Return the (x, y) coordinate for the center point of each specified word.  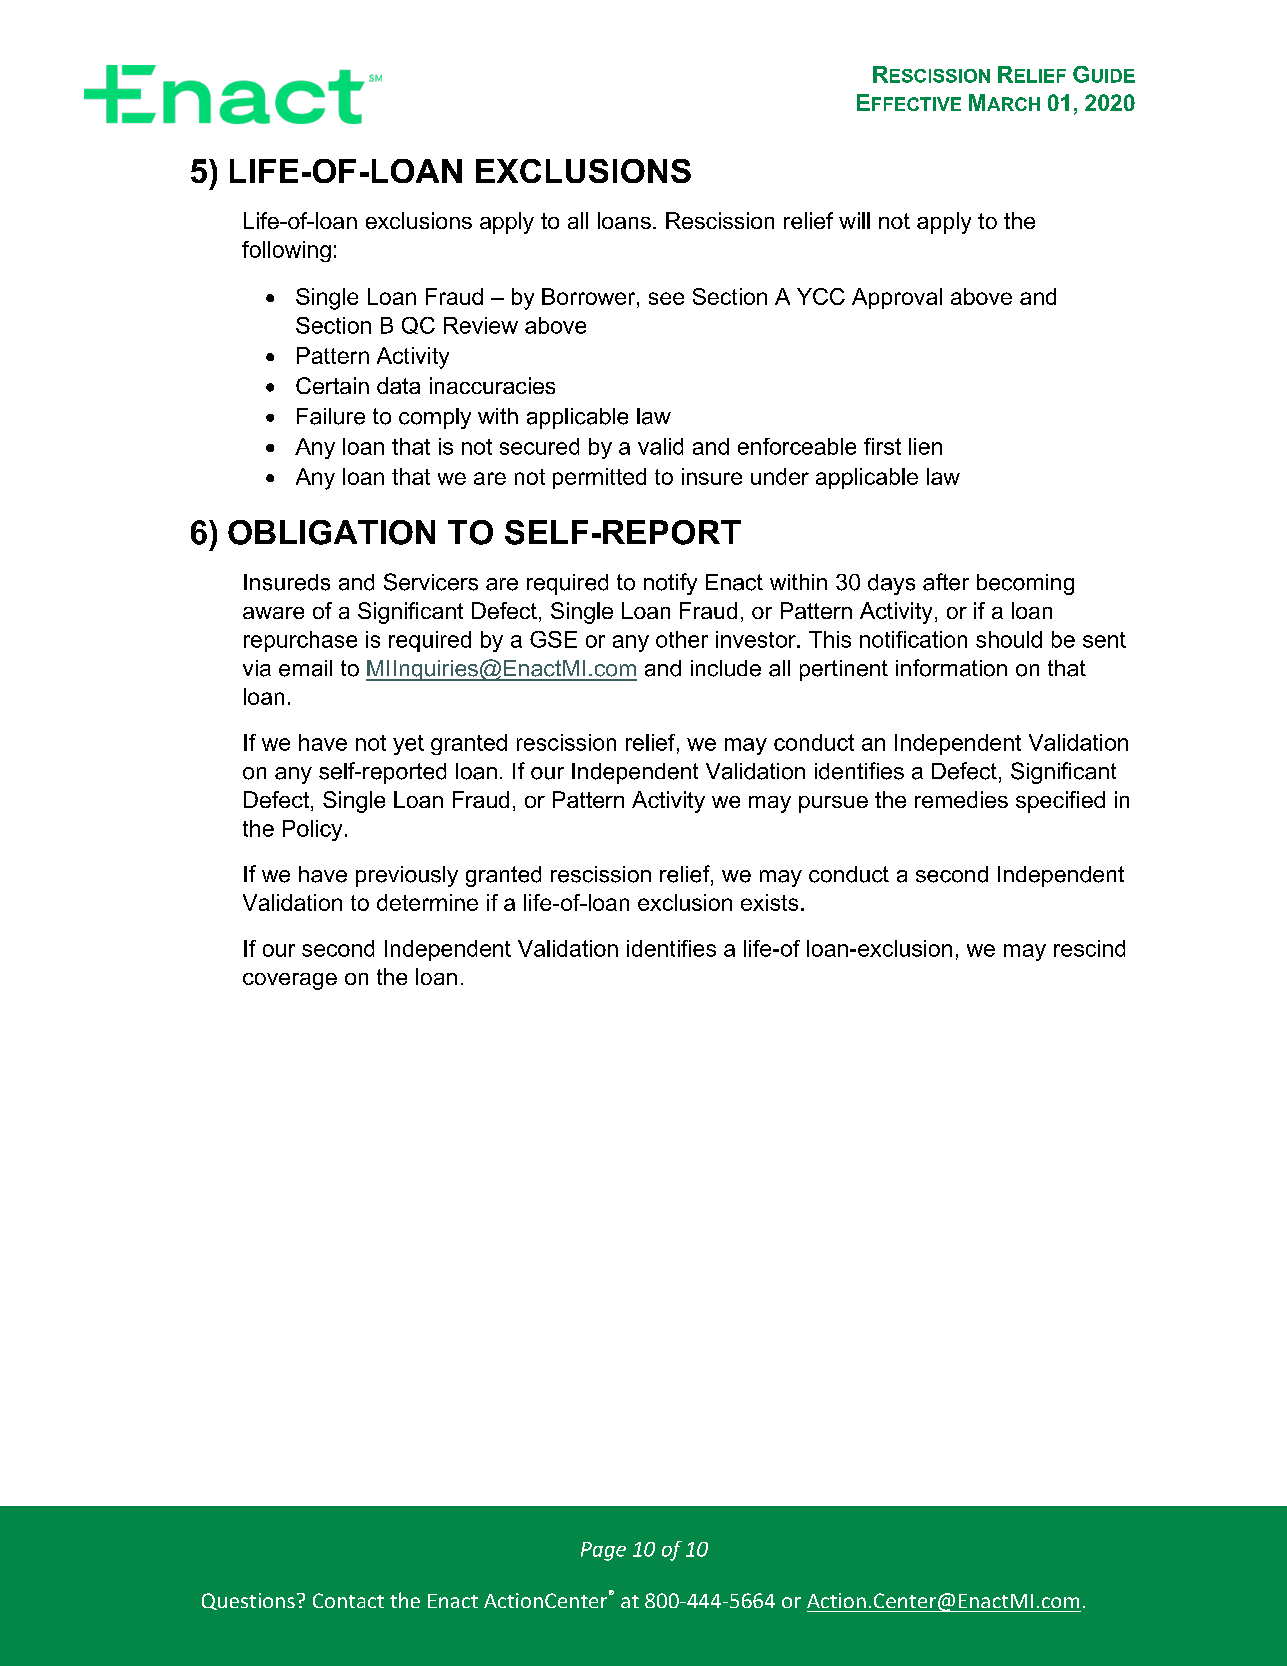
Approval (897, 298)
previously (407, 876)
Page (603, 1551)
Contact (348, 1600)
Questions (248, 1601)
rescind (1089, 948)
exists (769, 902)
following (286, 251)
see (666, 298)
